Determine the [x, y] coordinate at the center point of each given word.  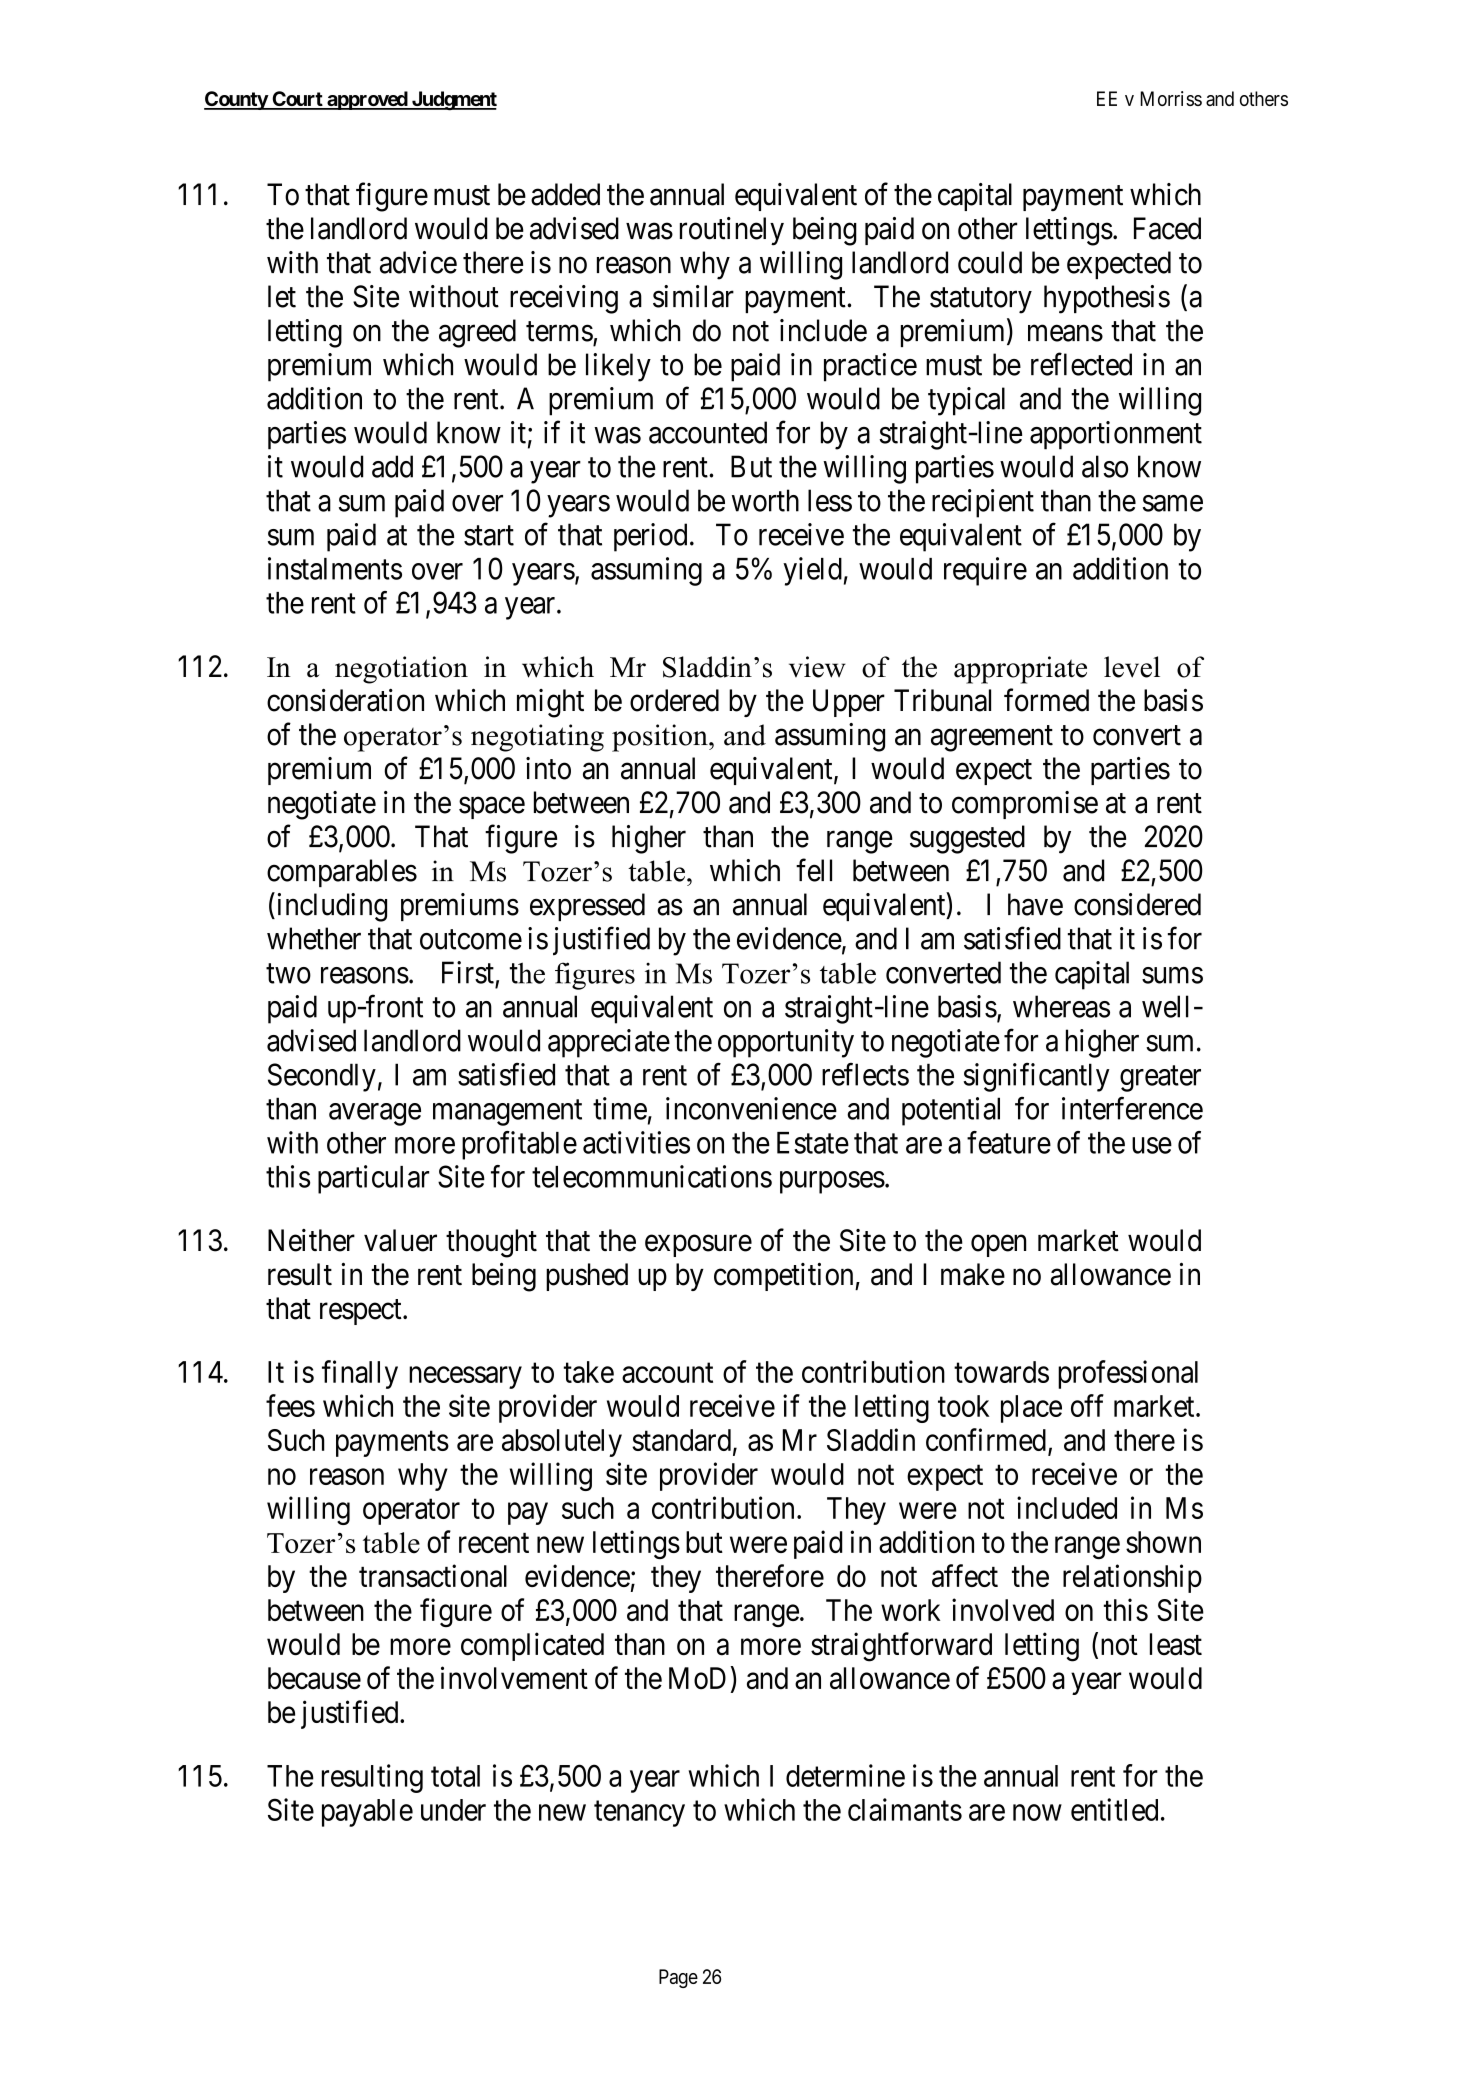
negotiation [401, 670]
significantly [1037, 1077]
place [1031, 1409]
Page [678, 1978]
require [985, 571]
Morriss [1171, 98]
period [650, 537]
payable [367, 1813]
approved [367, 100]
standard [681, 1440]
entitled [1114, 1809]
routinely [732, 231]
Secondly [322, 1077]
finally [360, 1374]
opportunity [786, 1043]
